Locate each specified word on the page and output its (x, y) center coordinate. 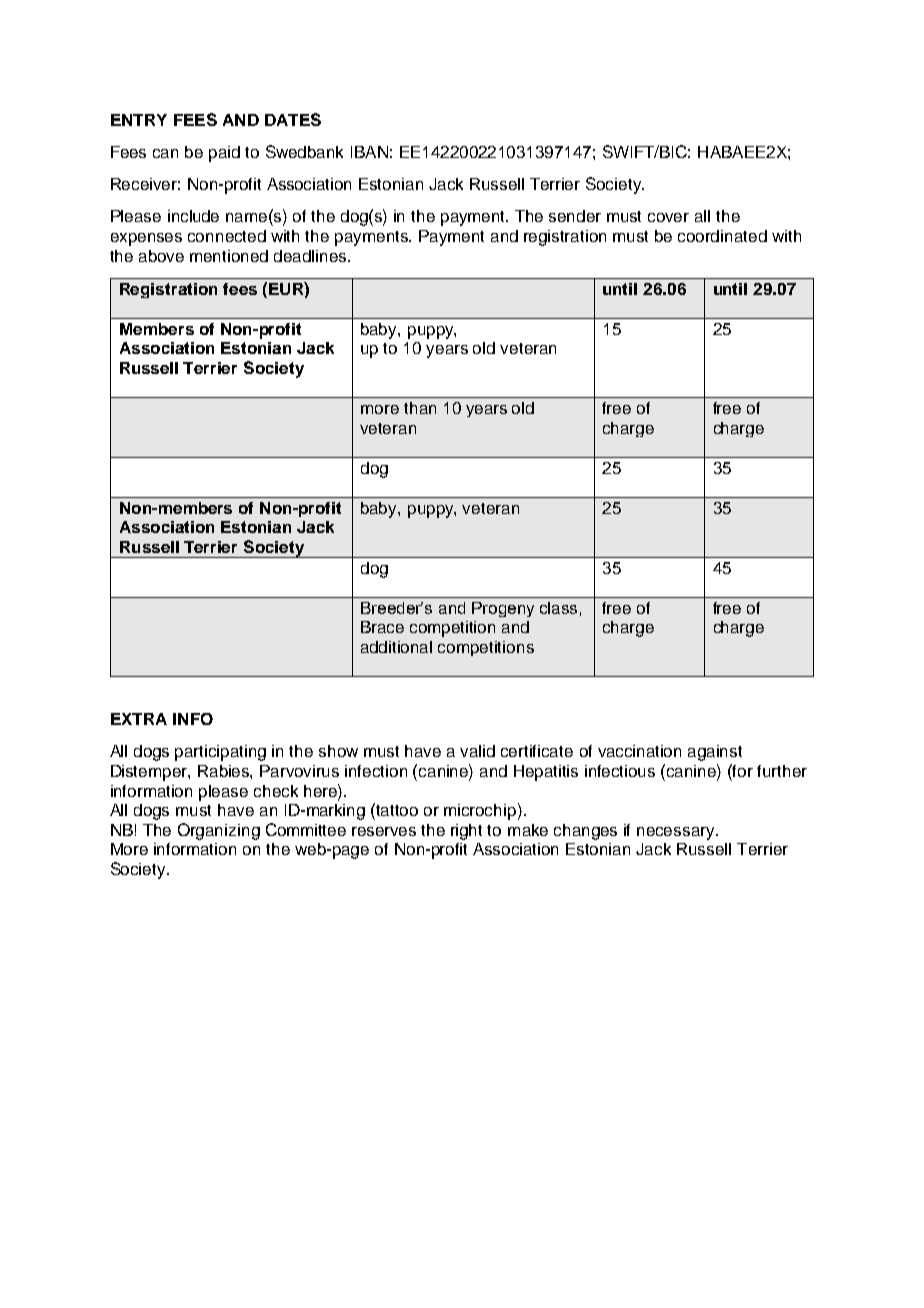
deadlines (311, 256)
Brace (382, 627)
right (466, 832)
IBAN (369, 152)
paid (224, 154)
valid (477, 751)
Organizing (219, 831)
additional (396, 647)
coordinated (722, 236)
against (715, 753)
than (420, 408)
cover (668, 217)
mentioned (229, 256)
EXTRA (139, 719)
